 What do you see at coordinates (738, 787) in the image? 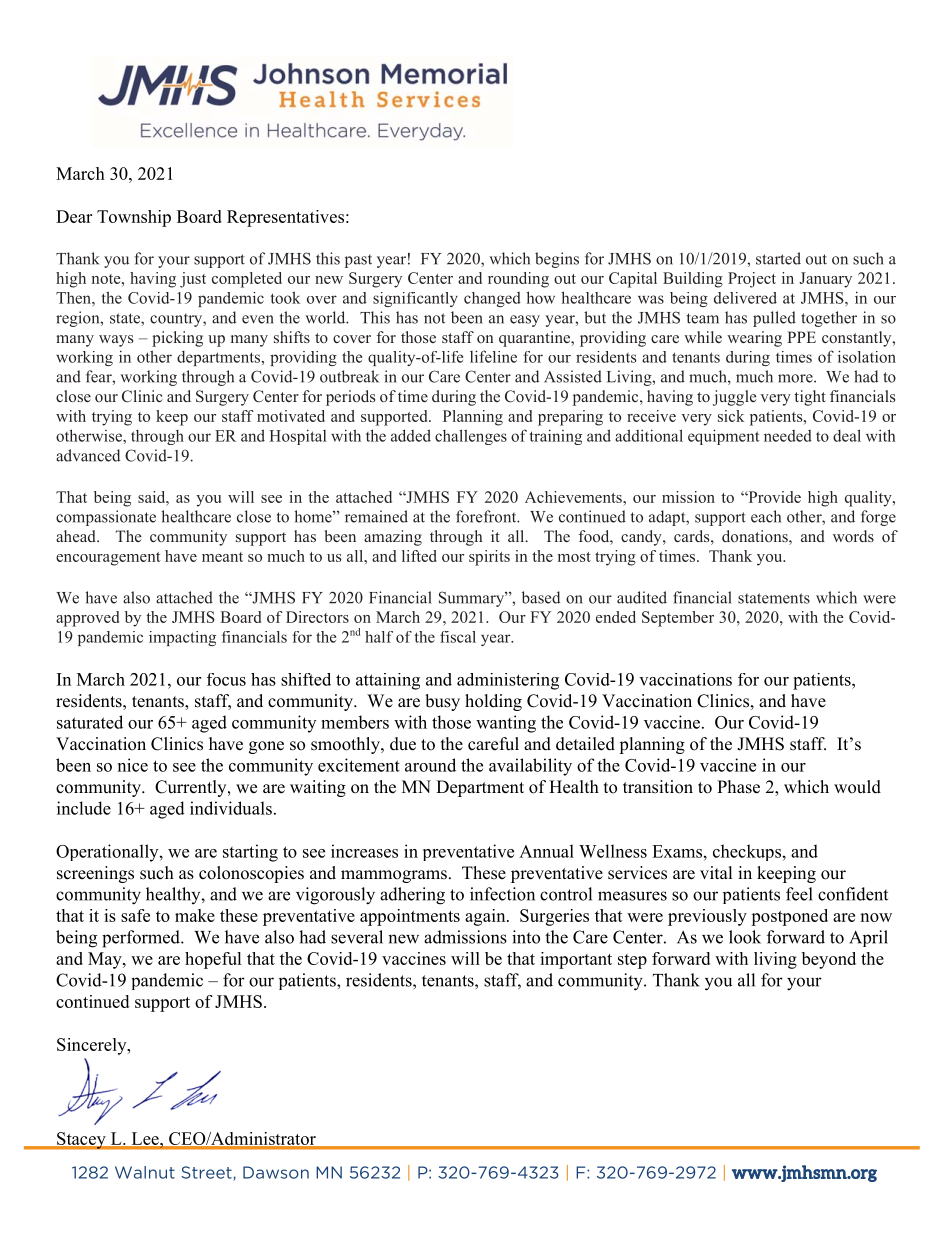
I see `Phase` at bounding box center [738, 787].
